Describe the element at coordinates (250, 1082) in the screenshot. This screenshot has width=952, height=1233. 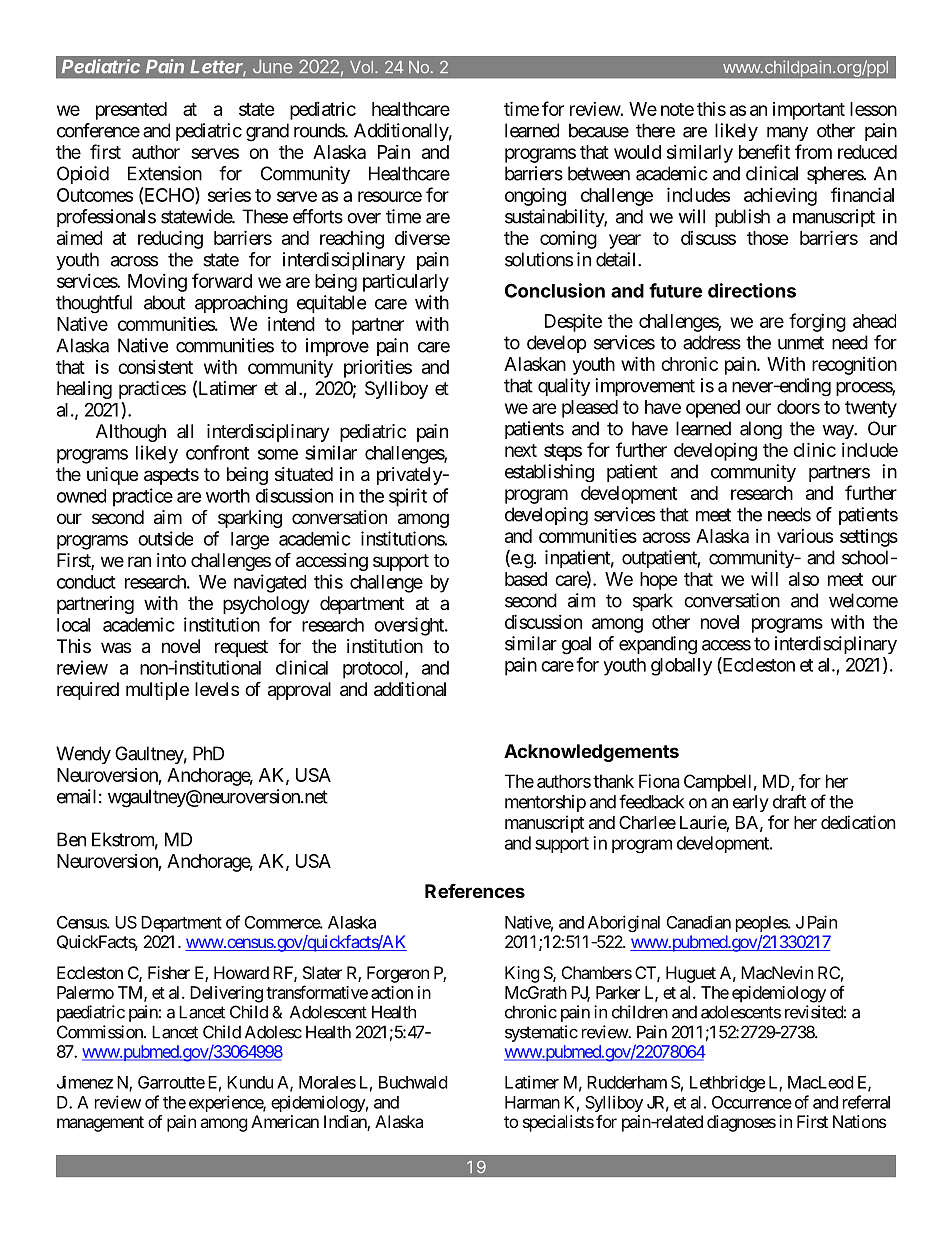
I see `Kundu` at that location.
